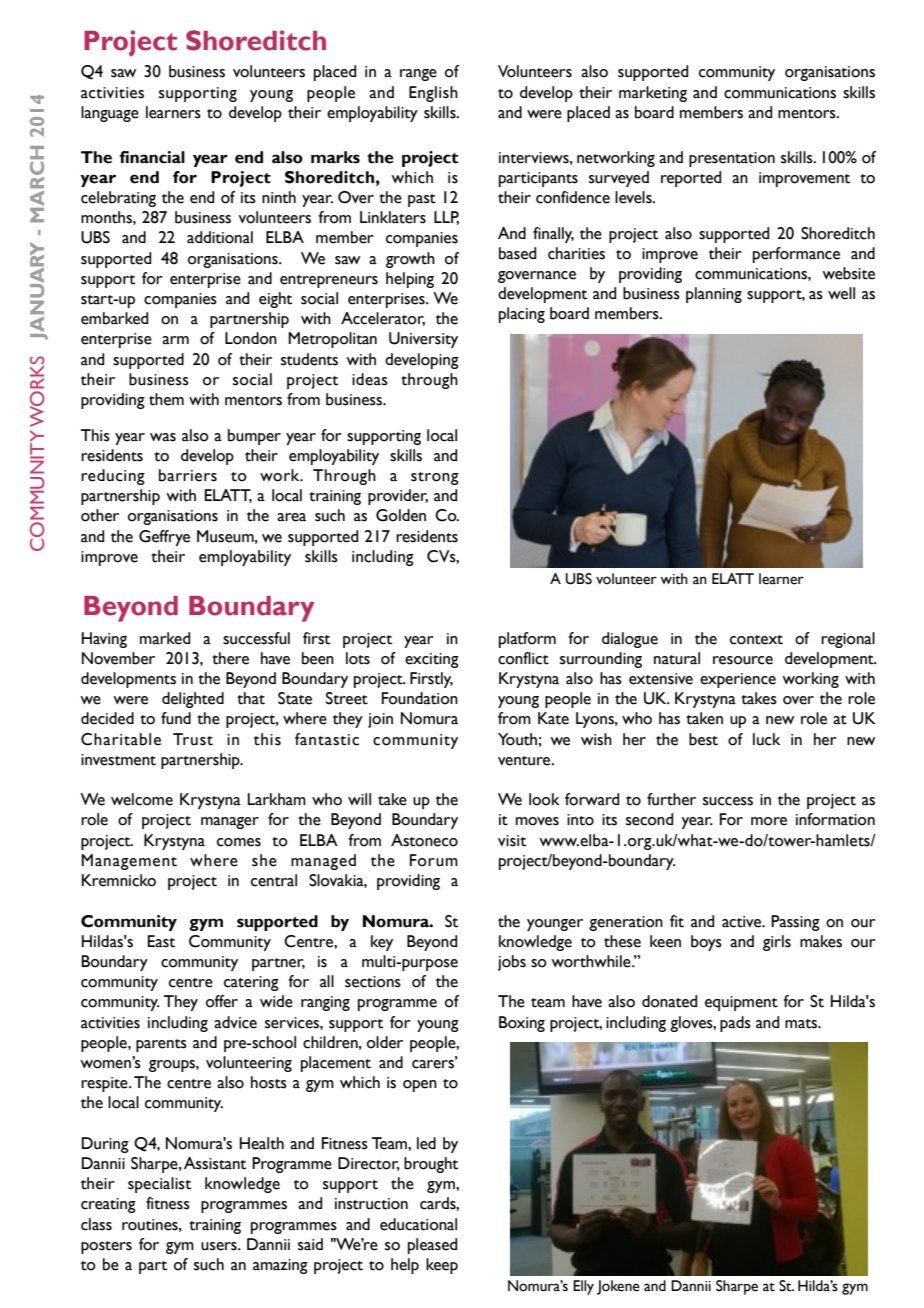  I want to click on delighted, so click(193, 700).
